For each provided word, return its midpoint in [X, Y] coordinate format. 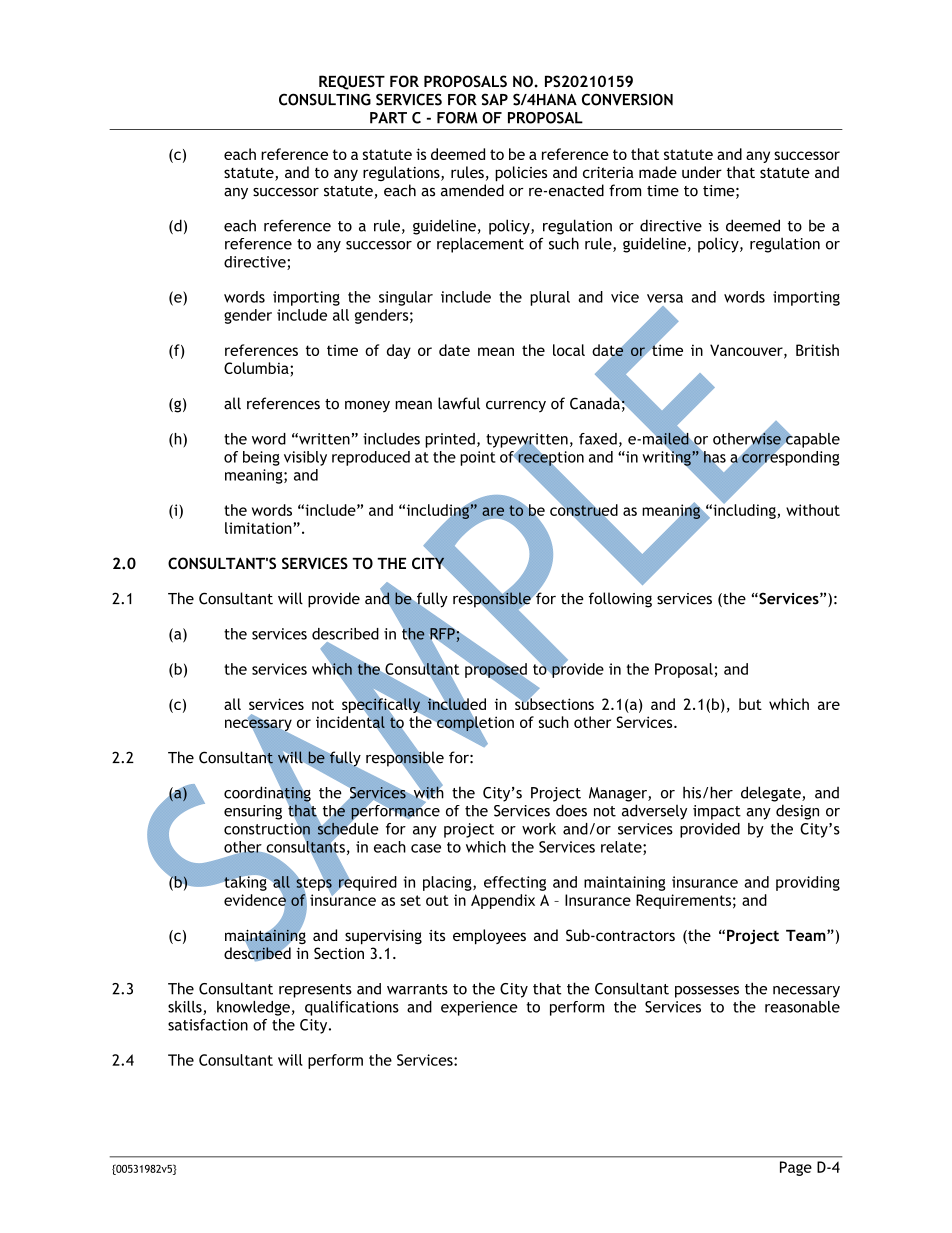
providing [808, 883]
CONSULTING [325, 99]
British [817, 350]
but [750, 704]
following [620, 600]
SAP [494, 99]
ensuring [253, 812]
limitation [259, 528]
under [702, 172]
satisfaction [208, 1025]
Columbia [257, 369]
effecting [515, 883]
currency [516, 407]
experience [479, 1008]
